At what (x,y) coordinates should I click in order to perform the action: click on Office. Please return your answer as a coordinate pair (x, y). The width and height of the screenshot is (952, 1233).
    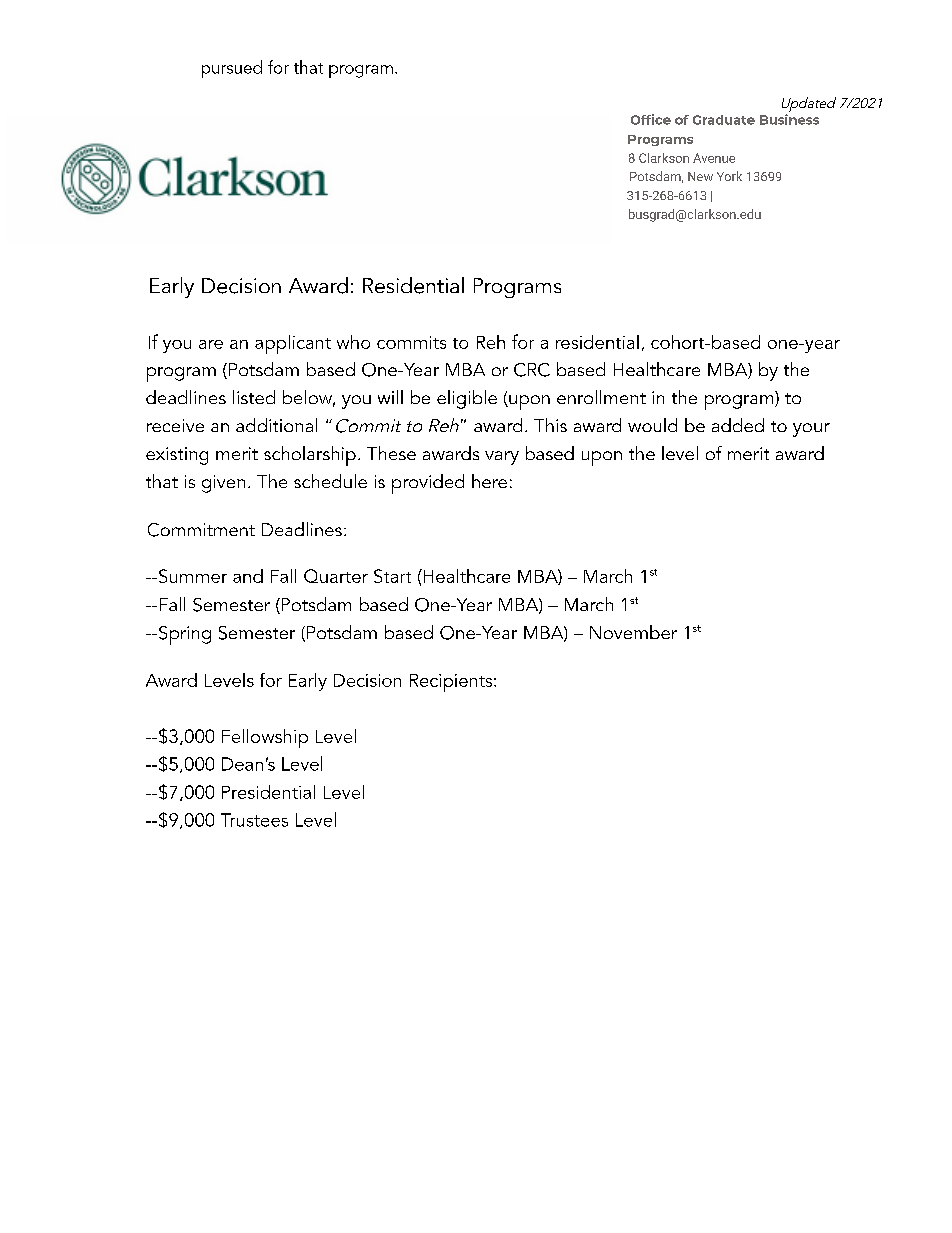
    Looking at the image, I should click on (651, 119).
